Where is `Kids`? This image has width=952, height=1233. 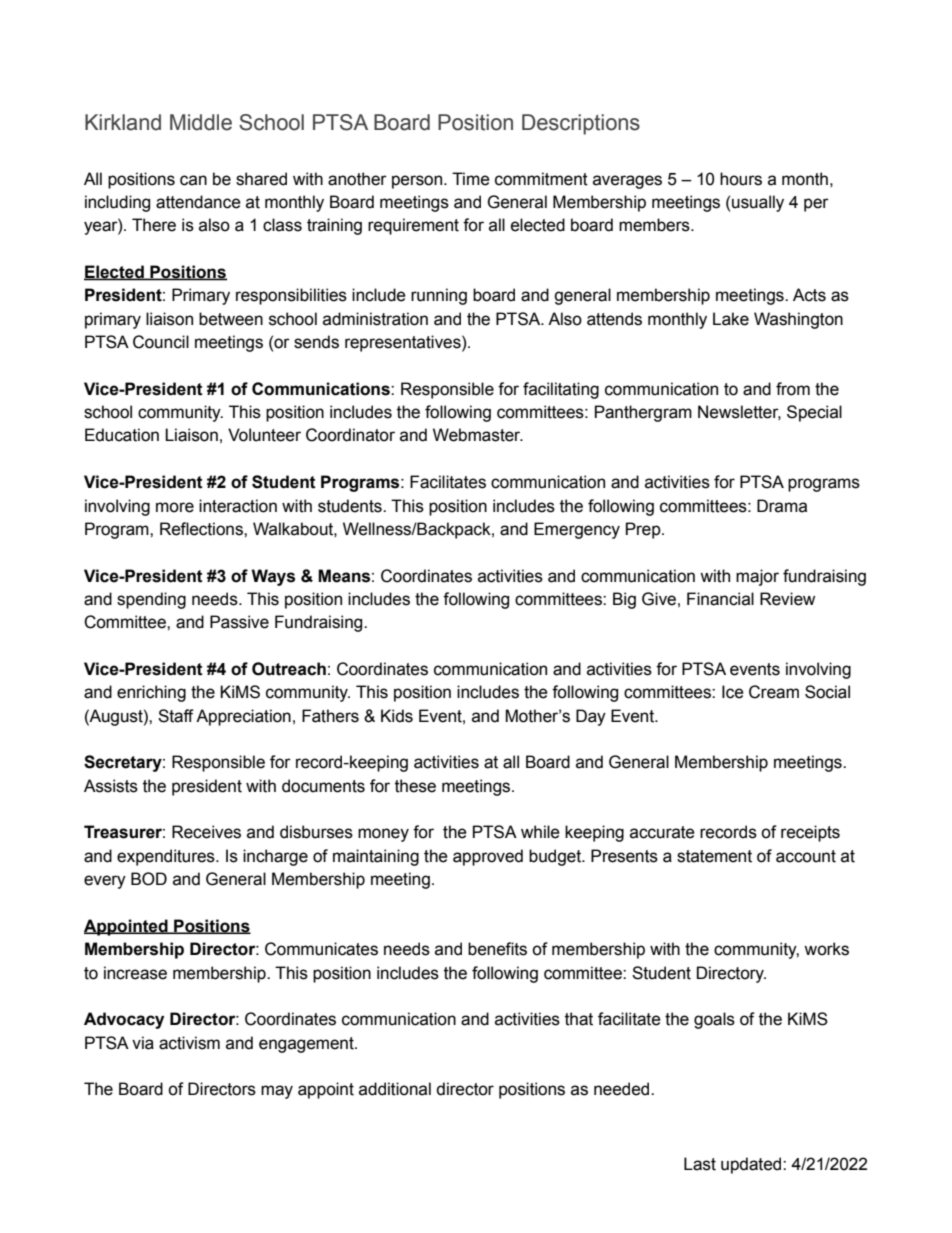
Kids is located at coordinates (397, 716).
